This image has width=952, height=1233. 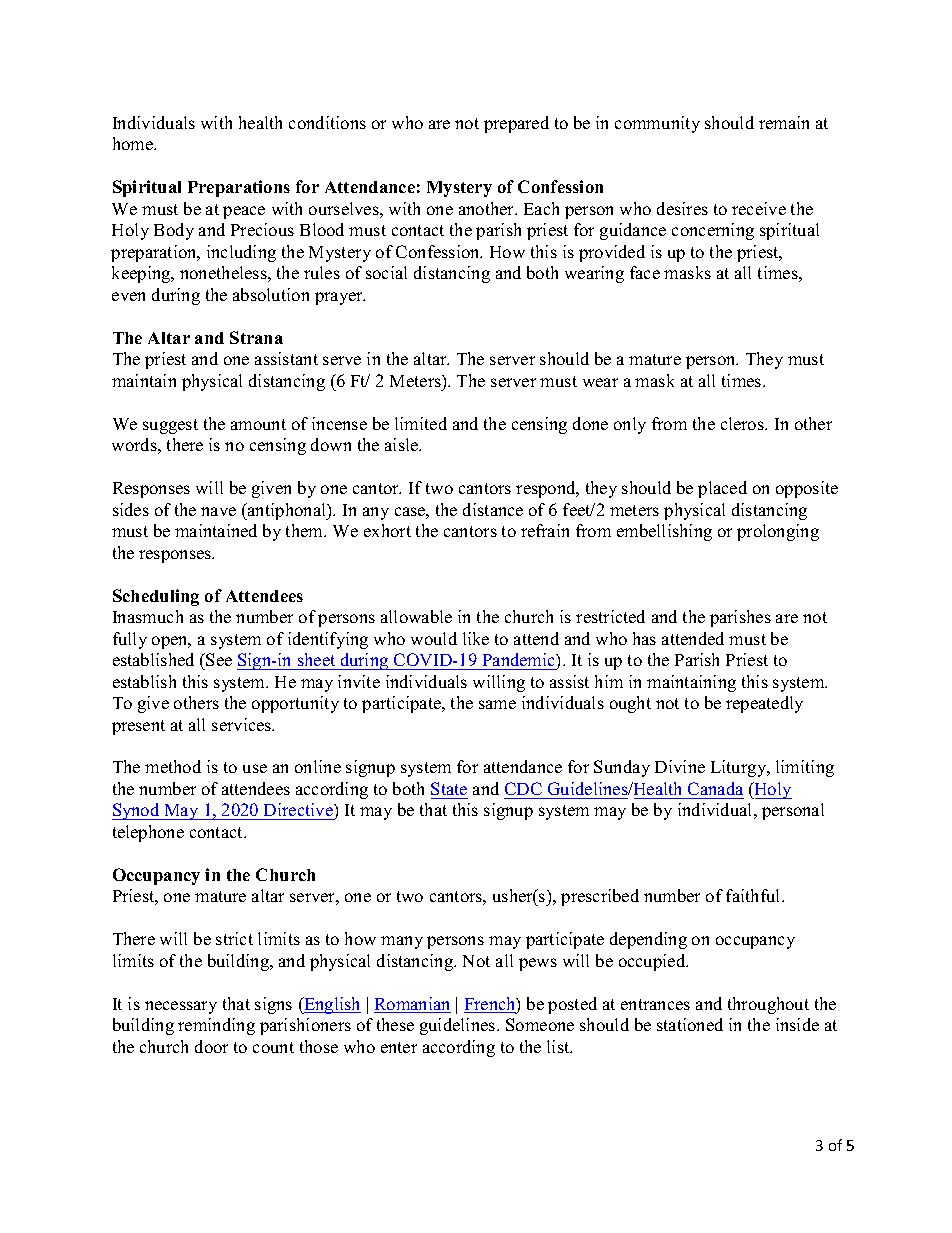 What do you see at coordinates (497, 704) in the image?
I see `same` at bounding box center [497, 704].
